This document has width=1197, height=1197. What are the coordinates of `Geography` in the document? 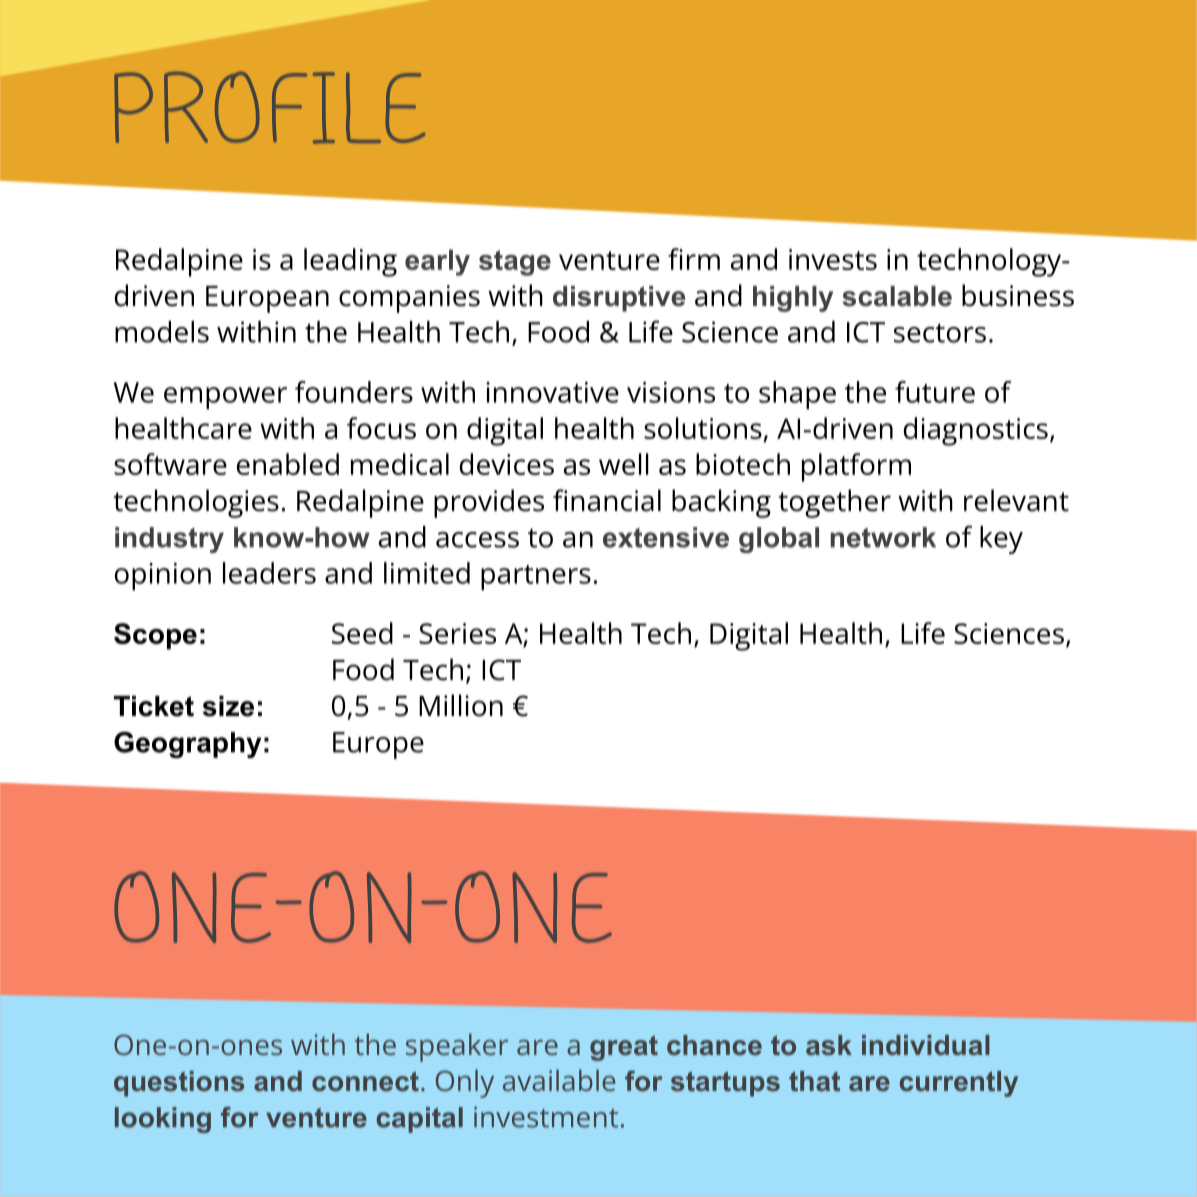 It's located at (187, 744).
